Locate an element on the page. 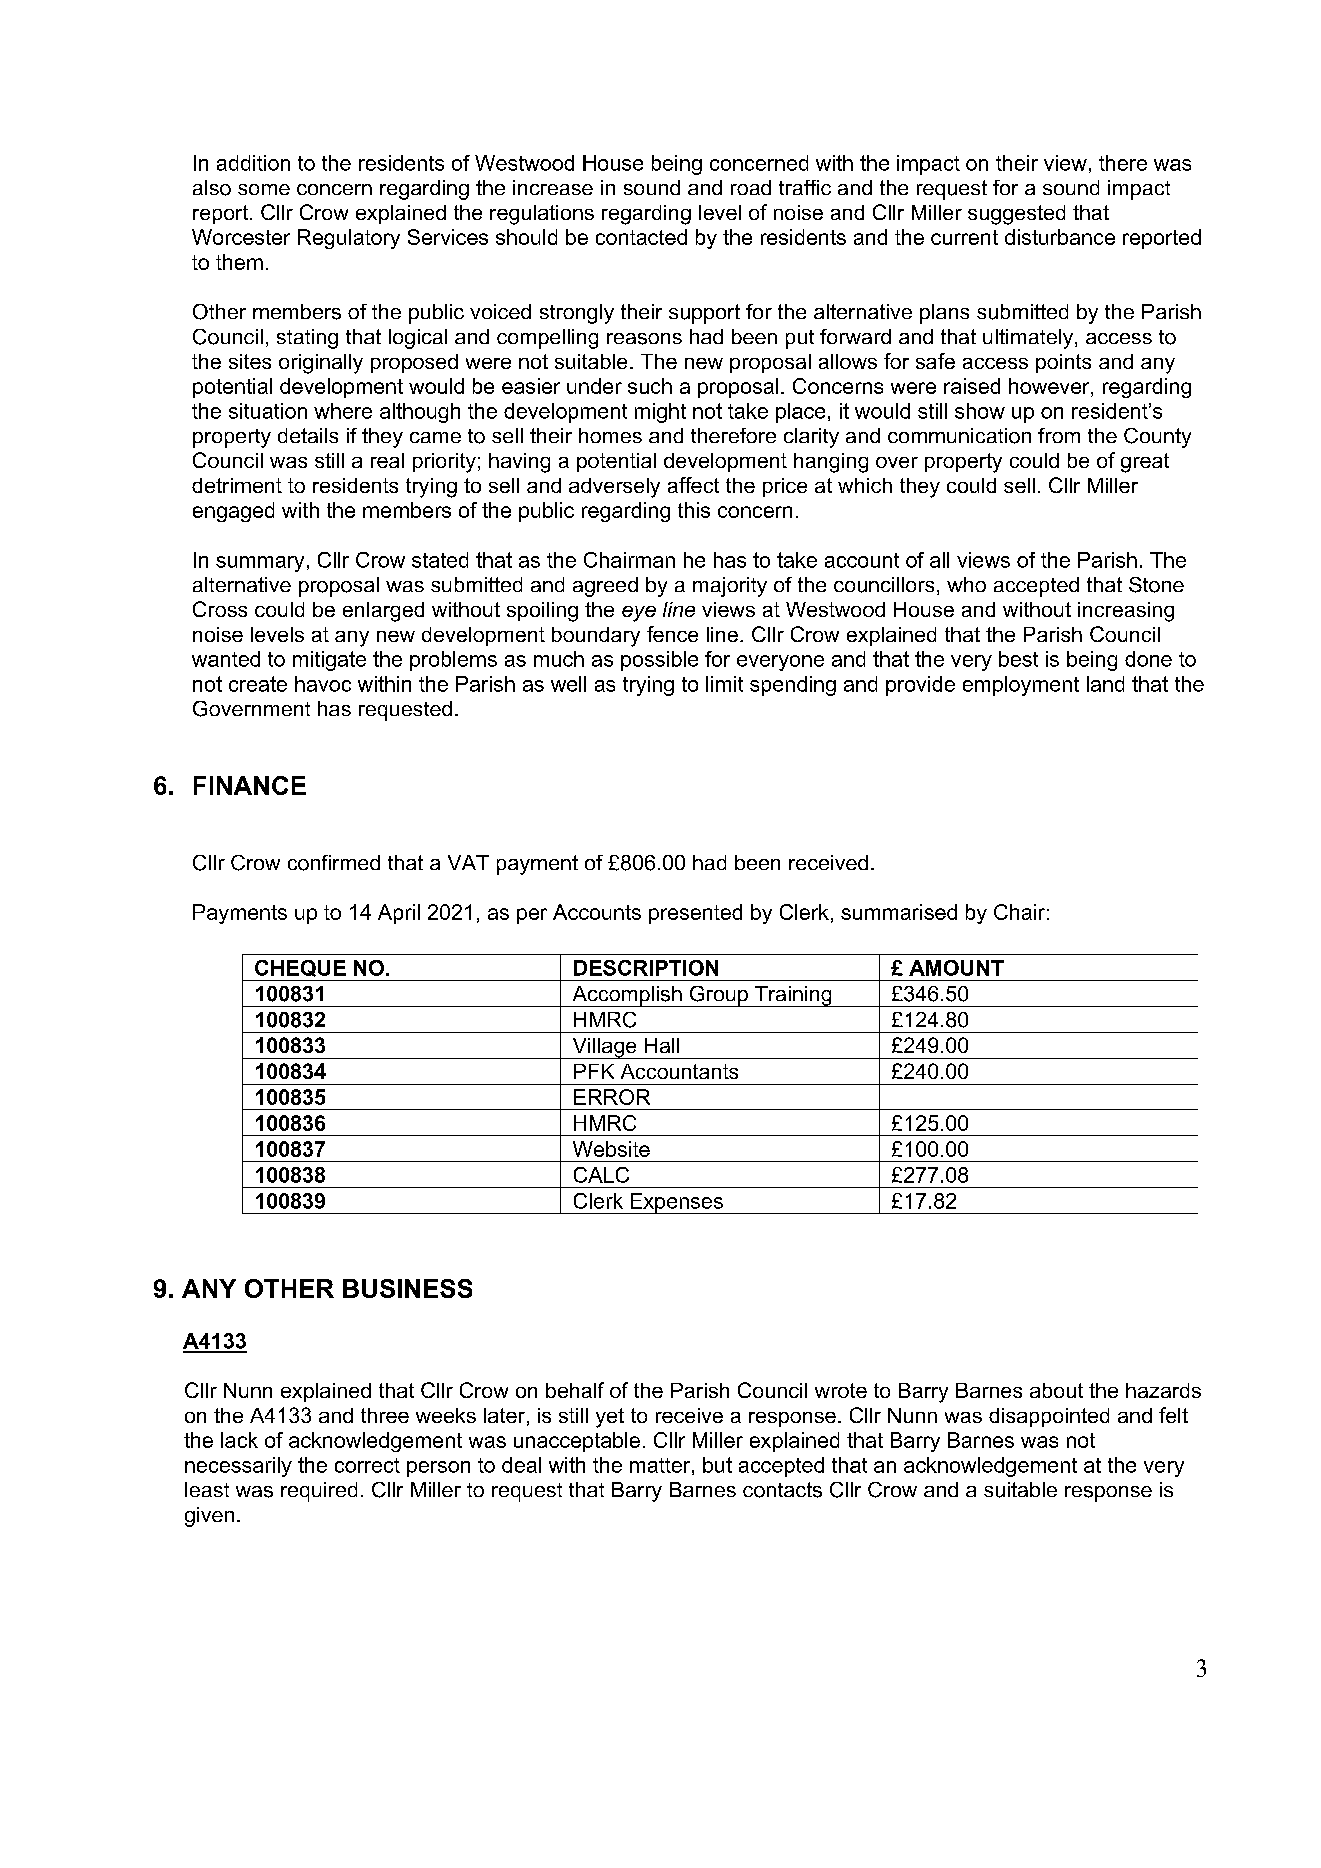  but is located at coordinates (717, 1465).
